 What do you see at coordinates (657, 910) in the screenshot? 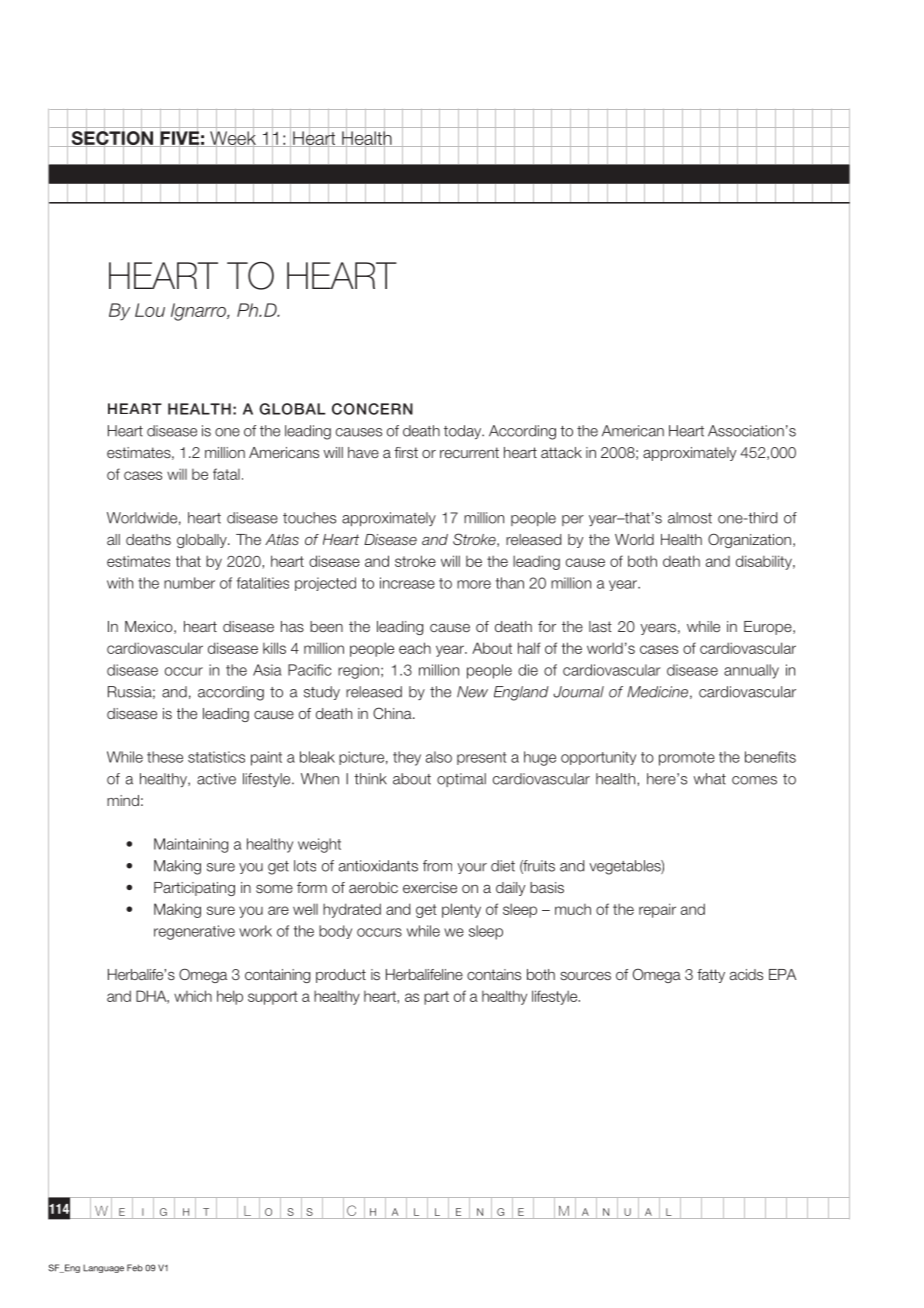
I see `repair` at bounding box center [657, 910].
